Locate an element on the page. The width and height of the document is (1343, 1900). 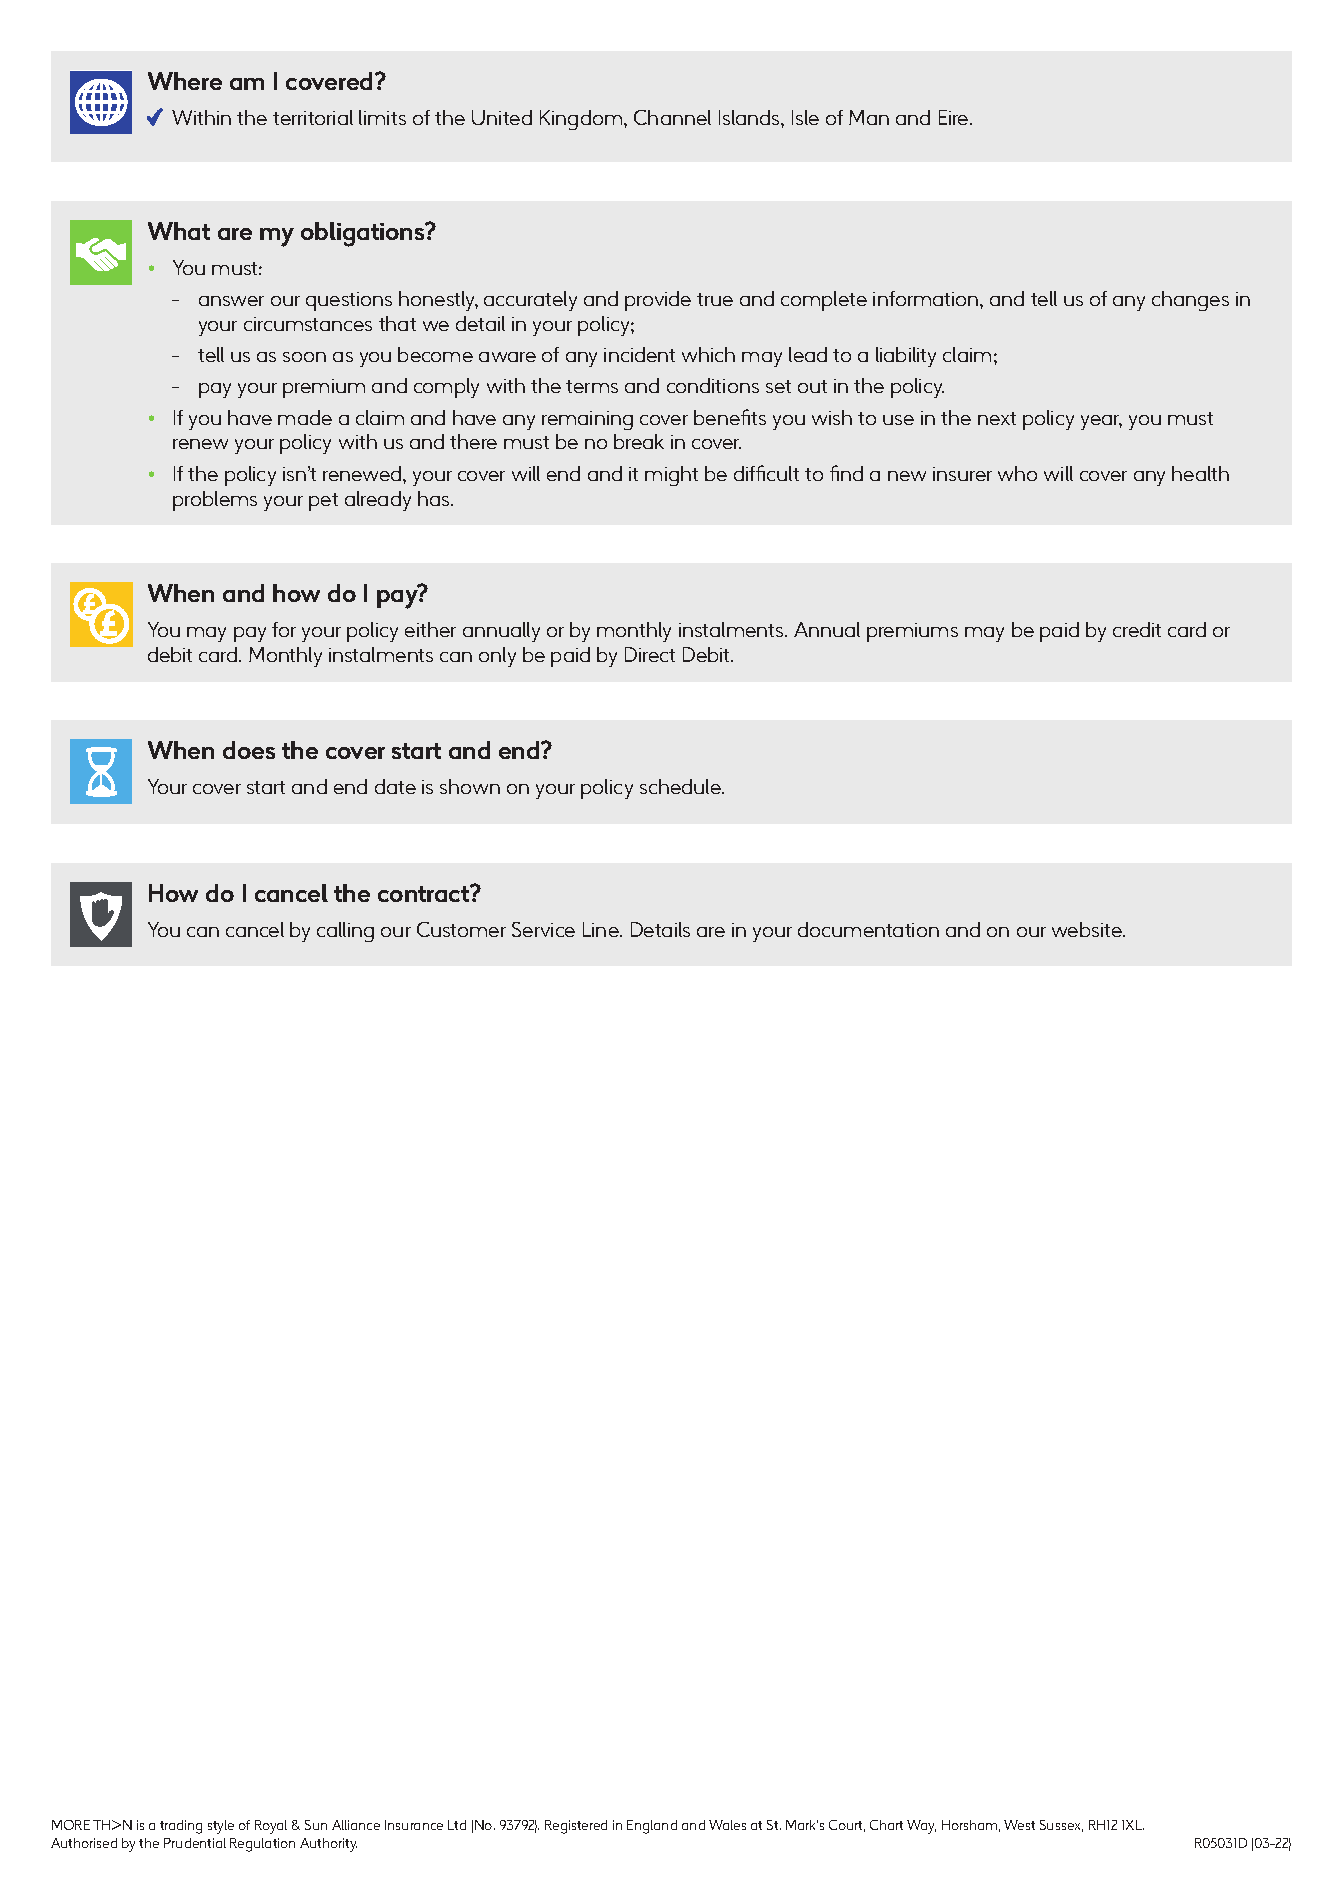
Direct is located at coordinates (650, 654).
